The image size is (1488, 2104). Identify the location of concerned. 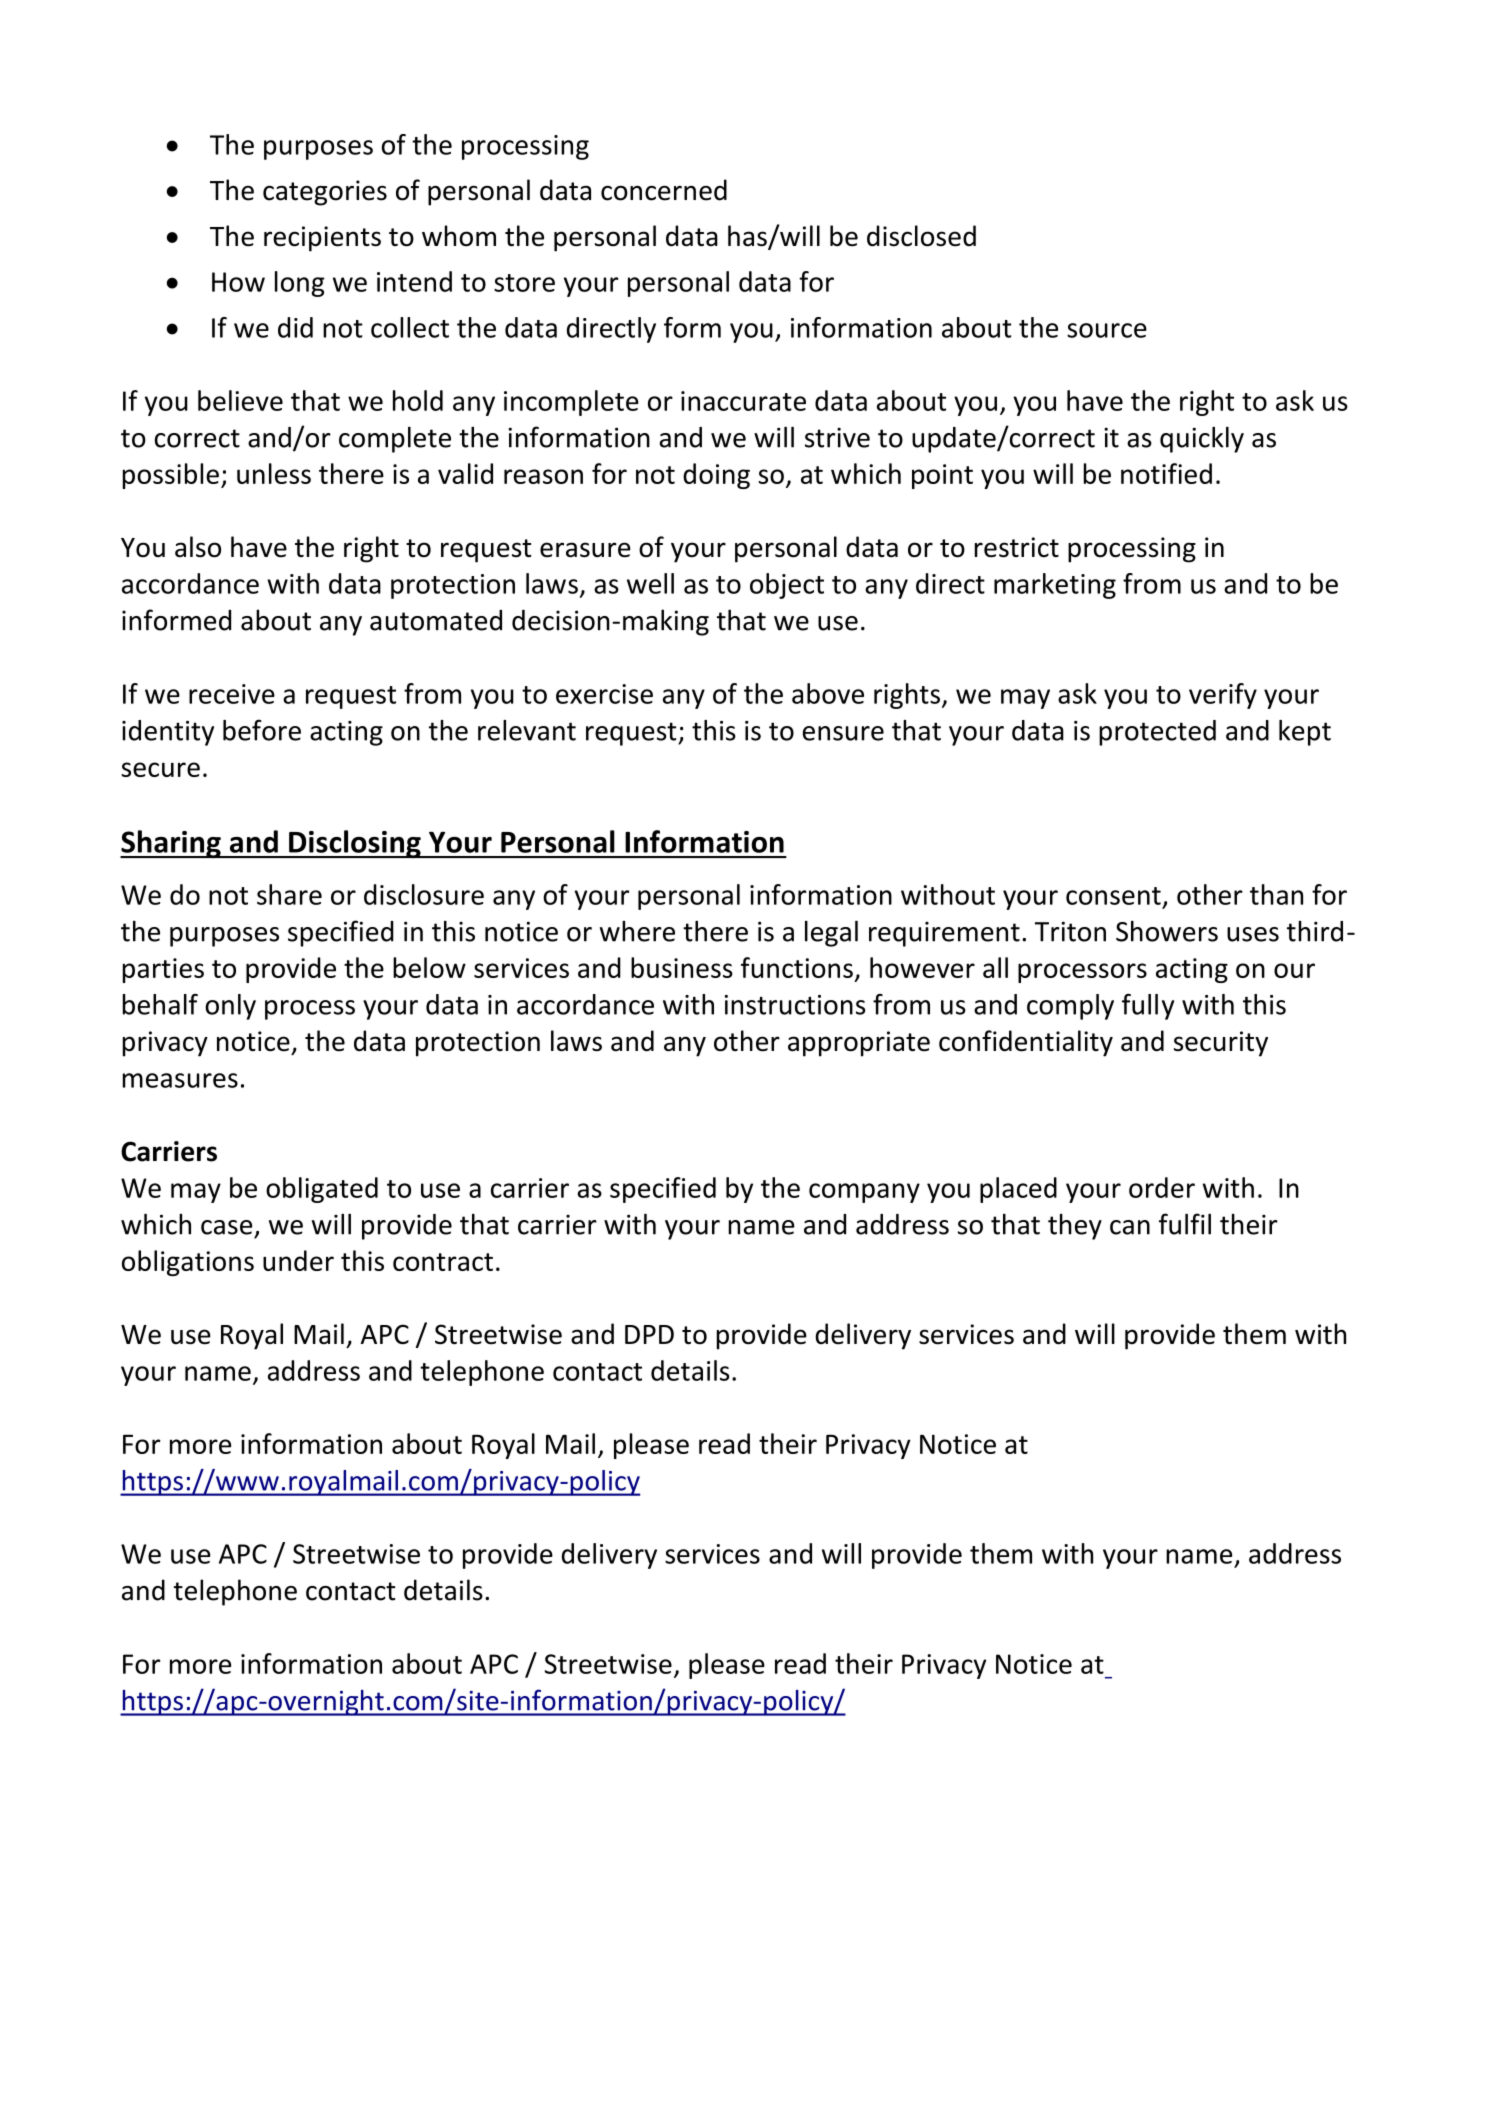
(664, 190).
